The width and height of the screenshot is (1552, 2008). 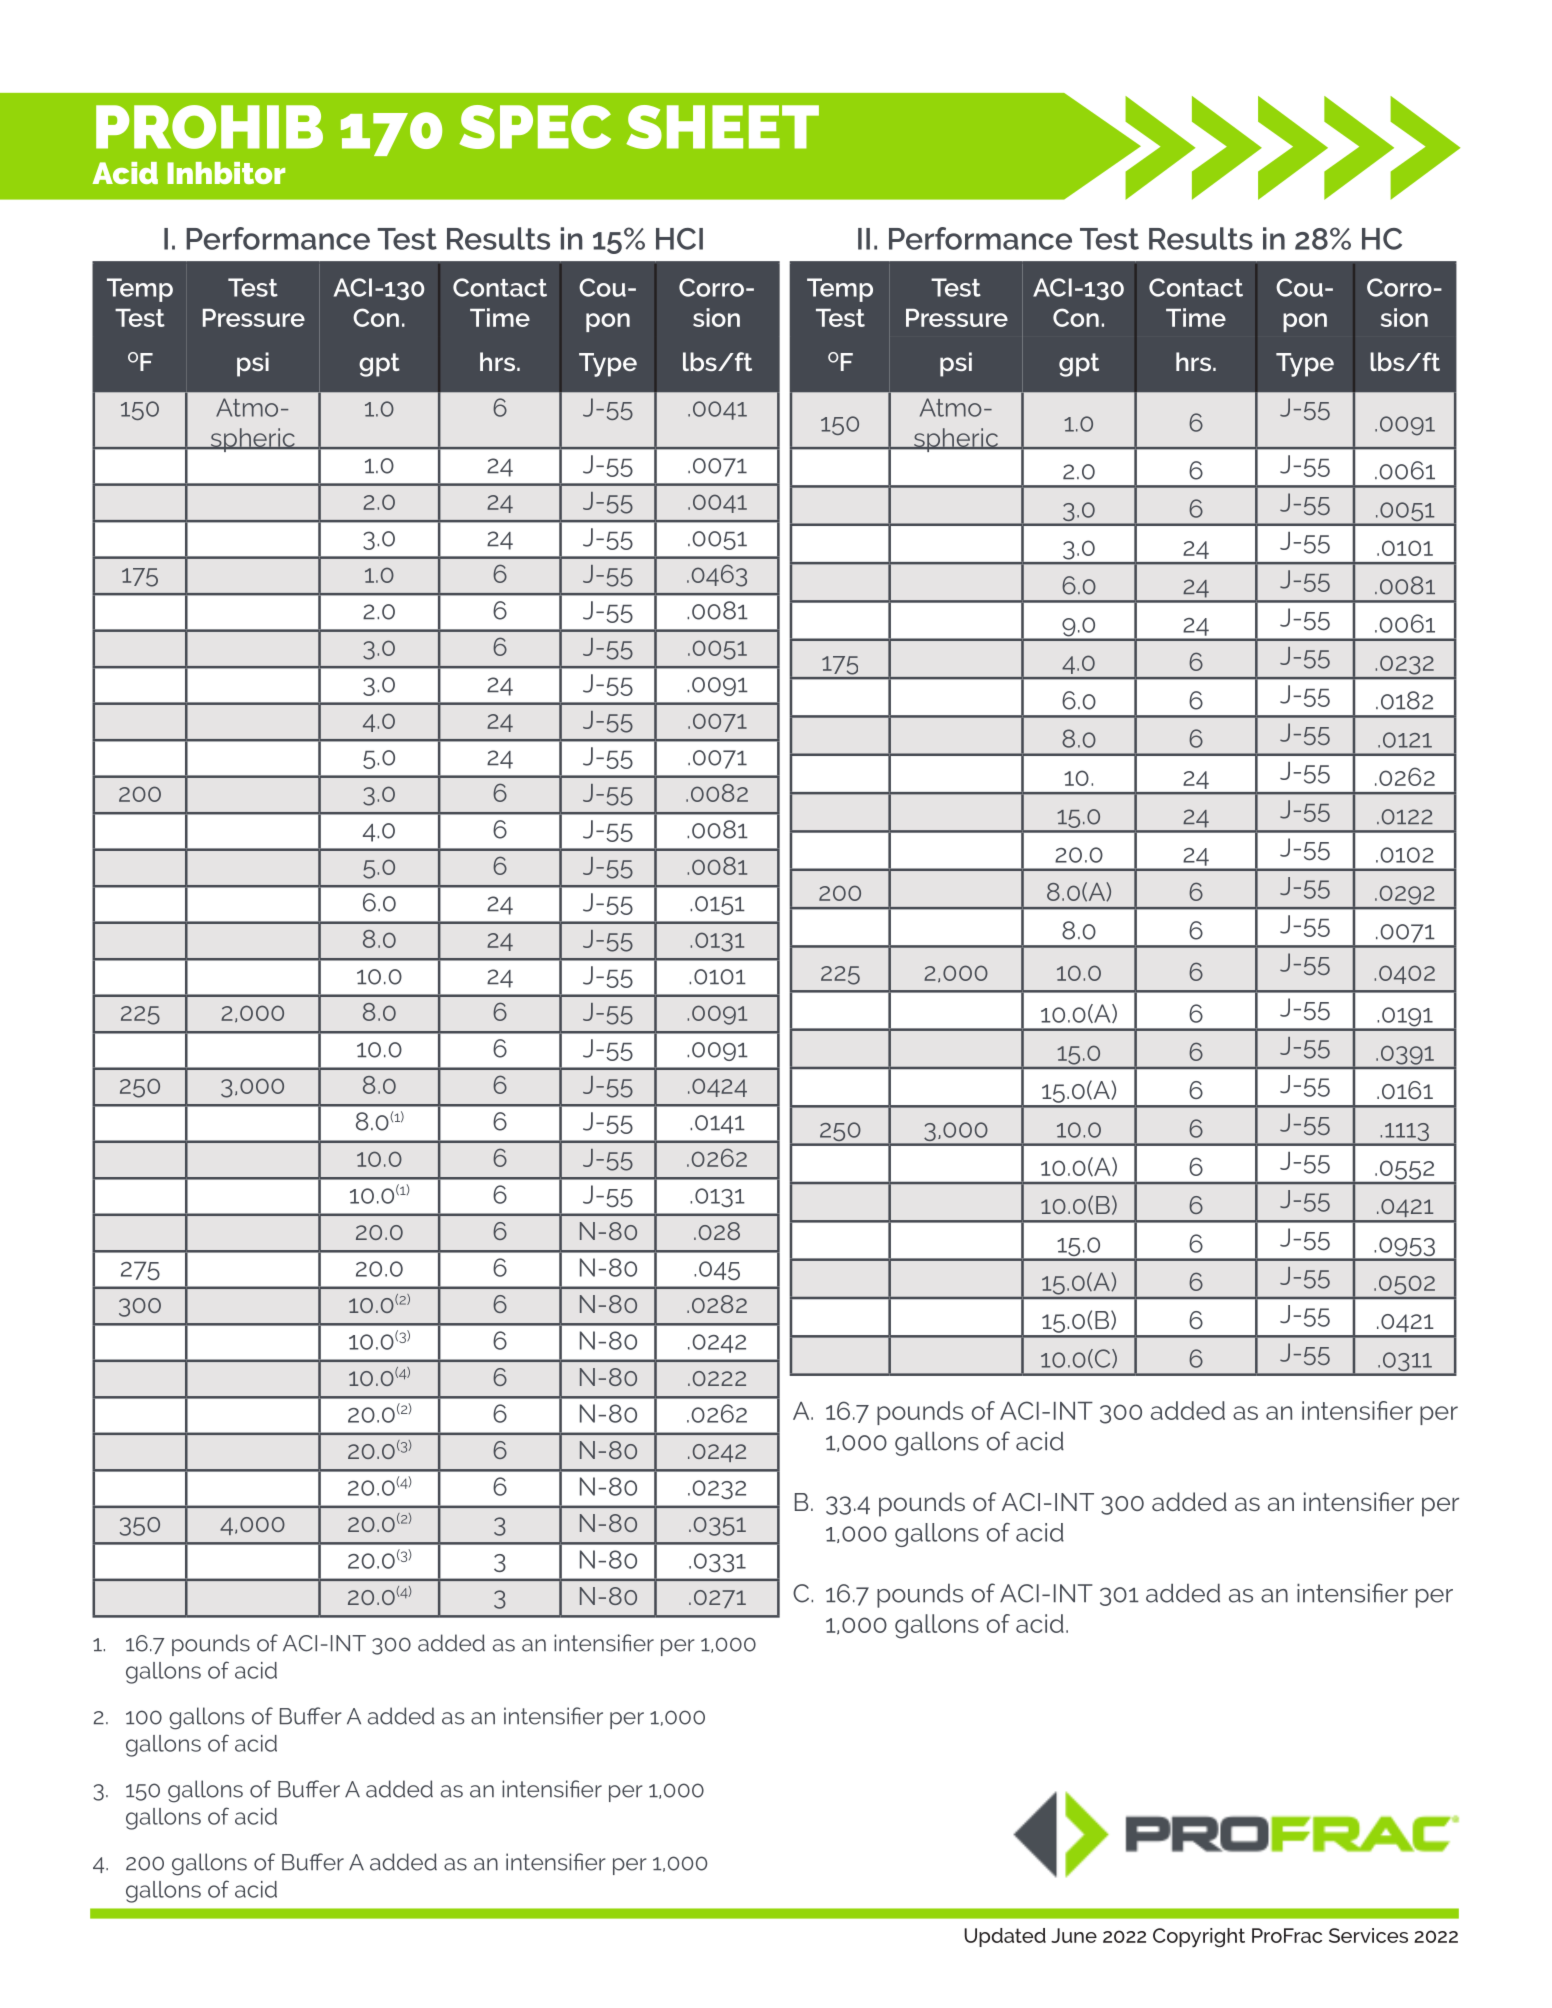 I want to click on Services, so click(x=1368, y=1935).
